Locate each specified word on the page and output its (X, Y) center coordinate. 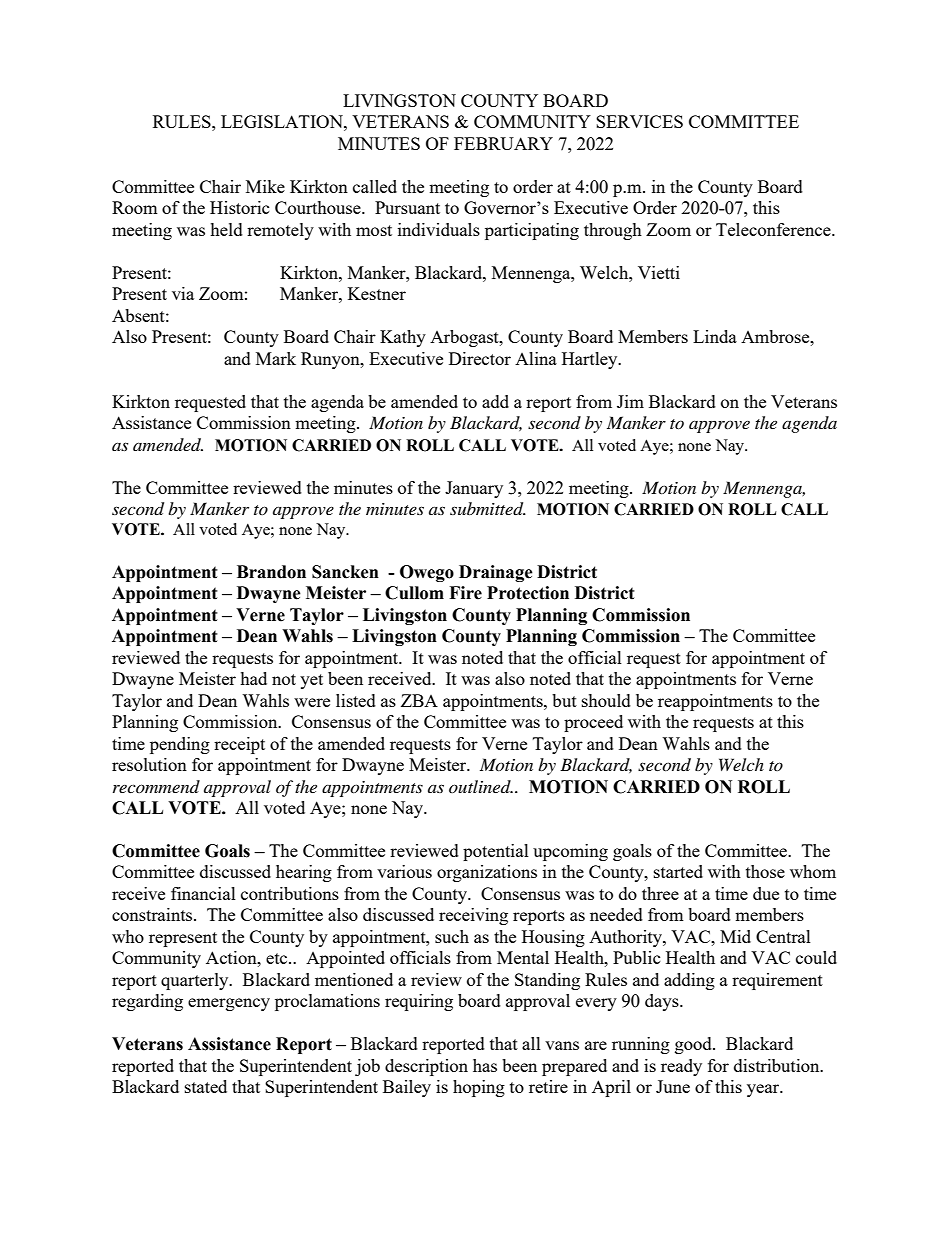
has (485, 1065)
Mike (265, 186)
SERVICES (639, 121)
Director (480, 358)
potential (496, 852)
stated (206, 1086)
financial (203, 893)
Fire (465, 593)
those (765, 871)
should (606, 700)
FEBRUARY (503, 143)
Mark (276, 358)
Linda (715, 336)
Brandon (271, 572)
